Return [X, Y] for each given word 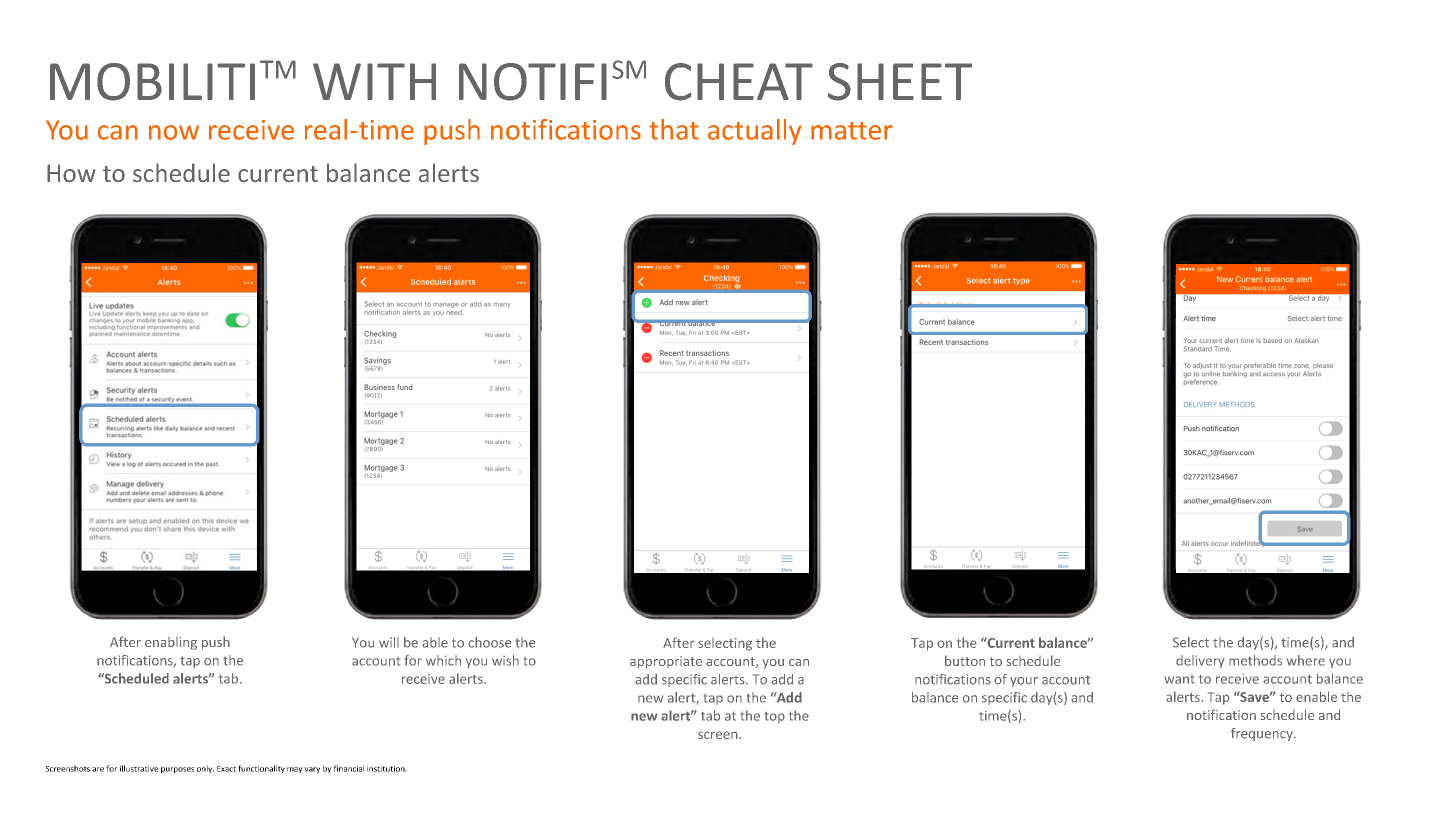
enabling [171, 643]
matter [852, 131]
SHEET [900, 82]
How [71, 173]
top [775, 717]
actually [755, 132]
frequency [1263, 734]
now [174, 132]
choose [489, 642]
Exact [226, 769]
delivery [1200, 661]
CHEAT [739, 82]
